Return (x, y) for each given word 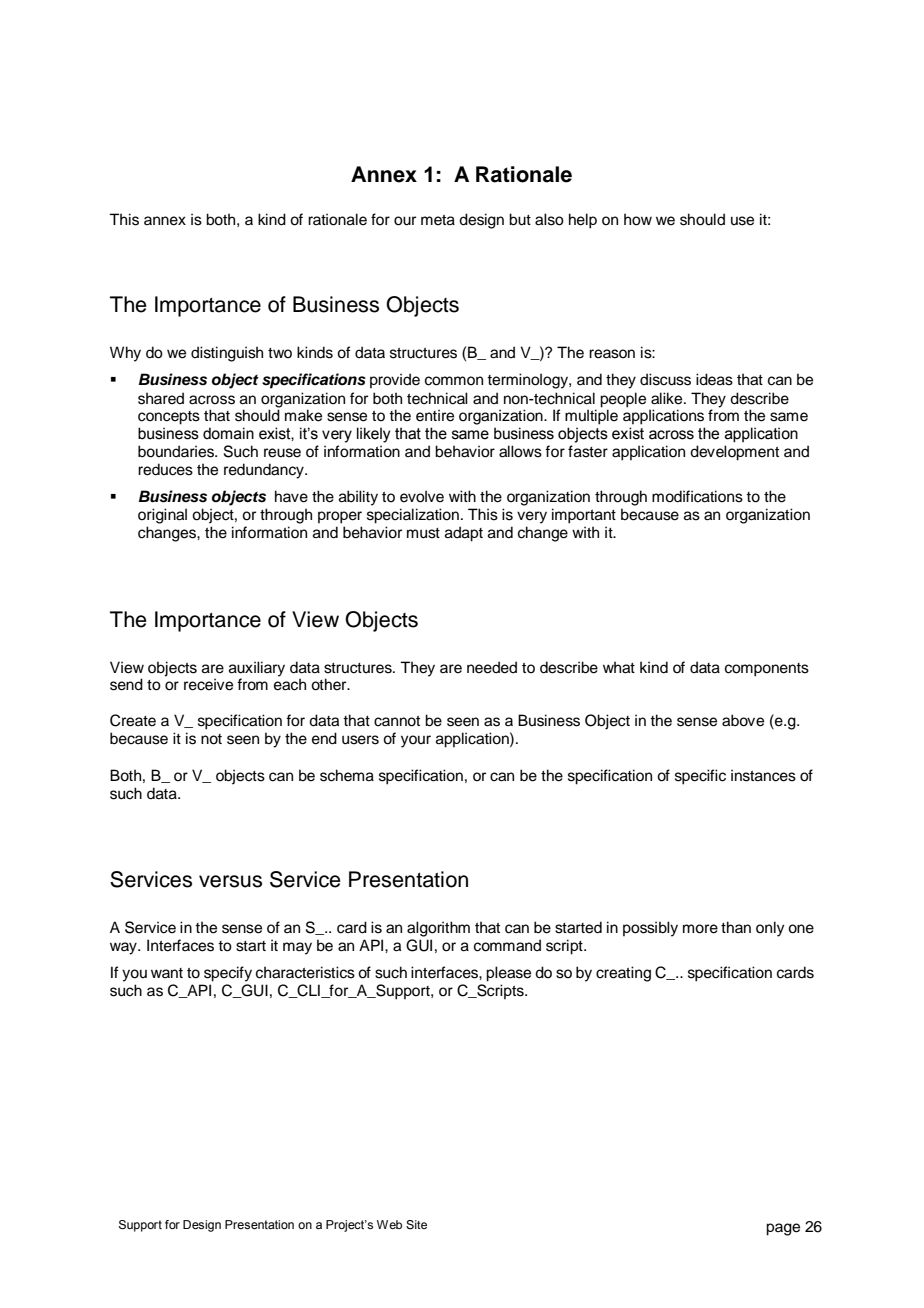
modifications (697, 496)
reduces (165, 469)
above (743, 720)
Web (389, 1224)
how (638, 219)
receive (208, 684)
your (416, 741)
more (700, 929)
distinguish (227, 354)
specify (228, 974)
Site (416, 1225)
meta (438, 220)
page (783, 1229)
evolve (422, 496)
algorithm (438, 929)
